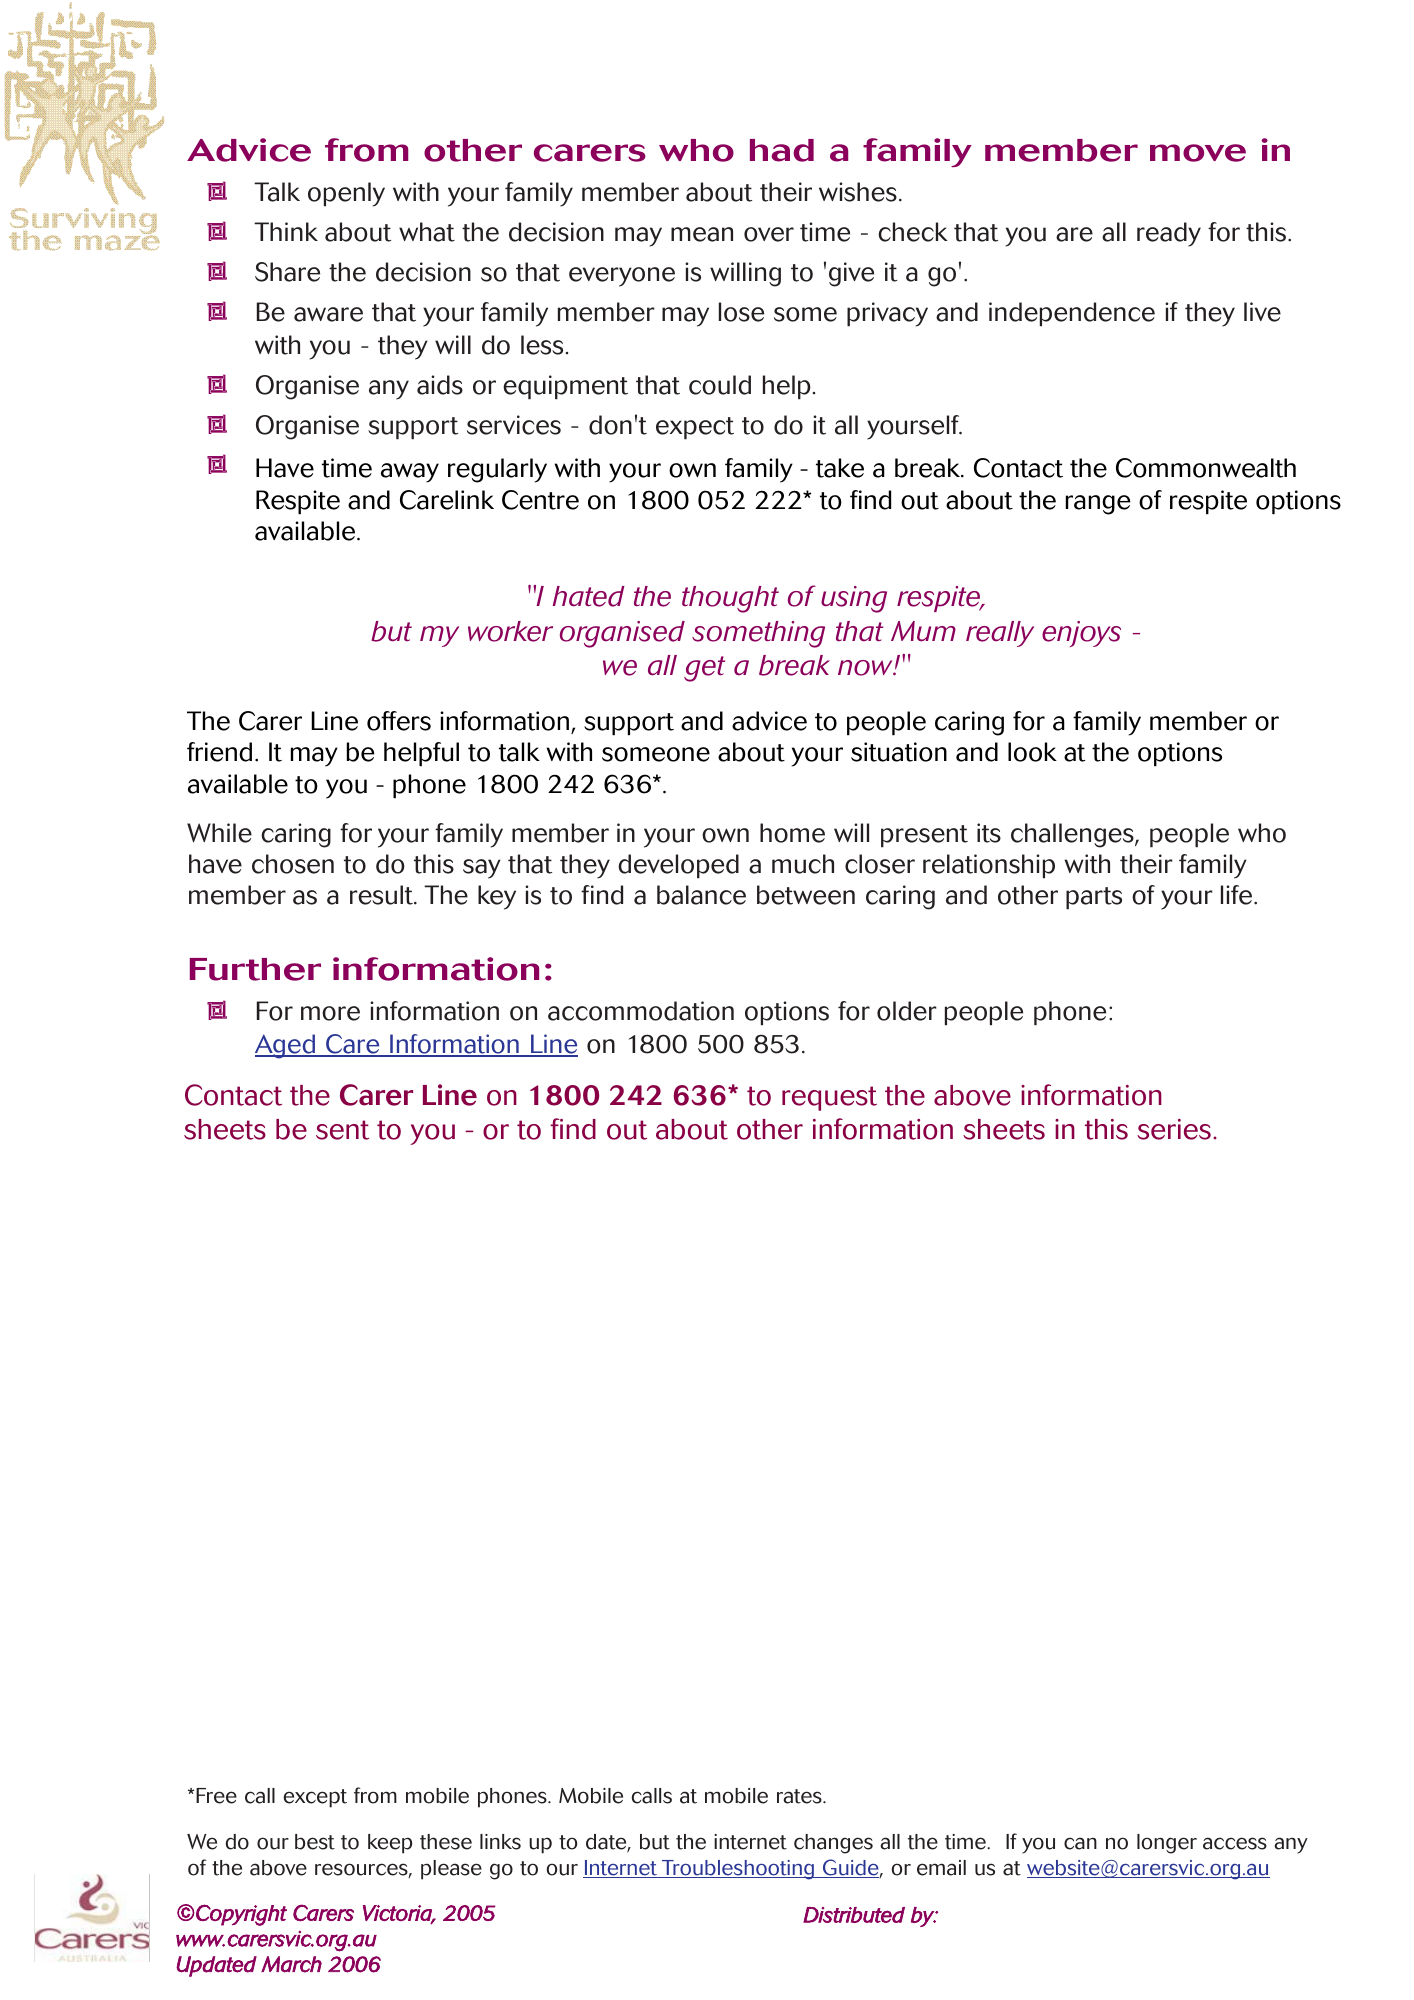 The image size is (1414, 2000). I want to click on over, so click(769, 234).
